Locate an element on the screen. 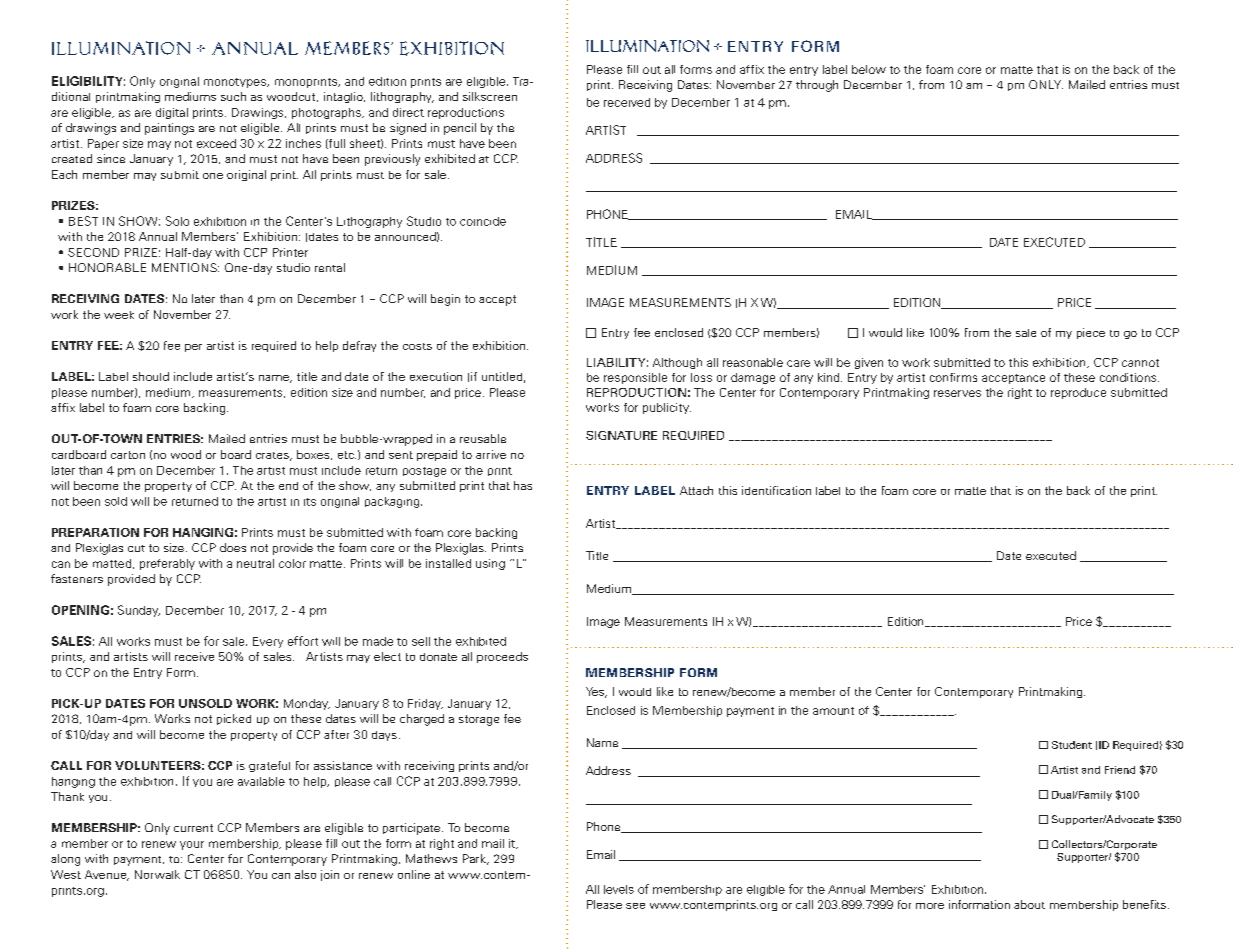 This screenshot has width=1233, height=952. Monday is located at coordinates (307, 704).
